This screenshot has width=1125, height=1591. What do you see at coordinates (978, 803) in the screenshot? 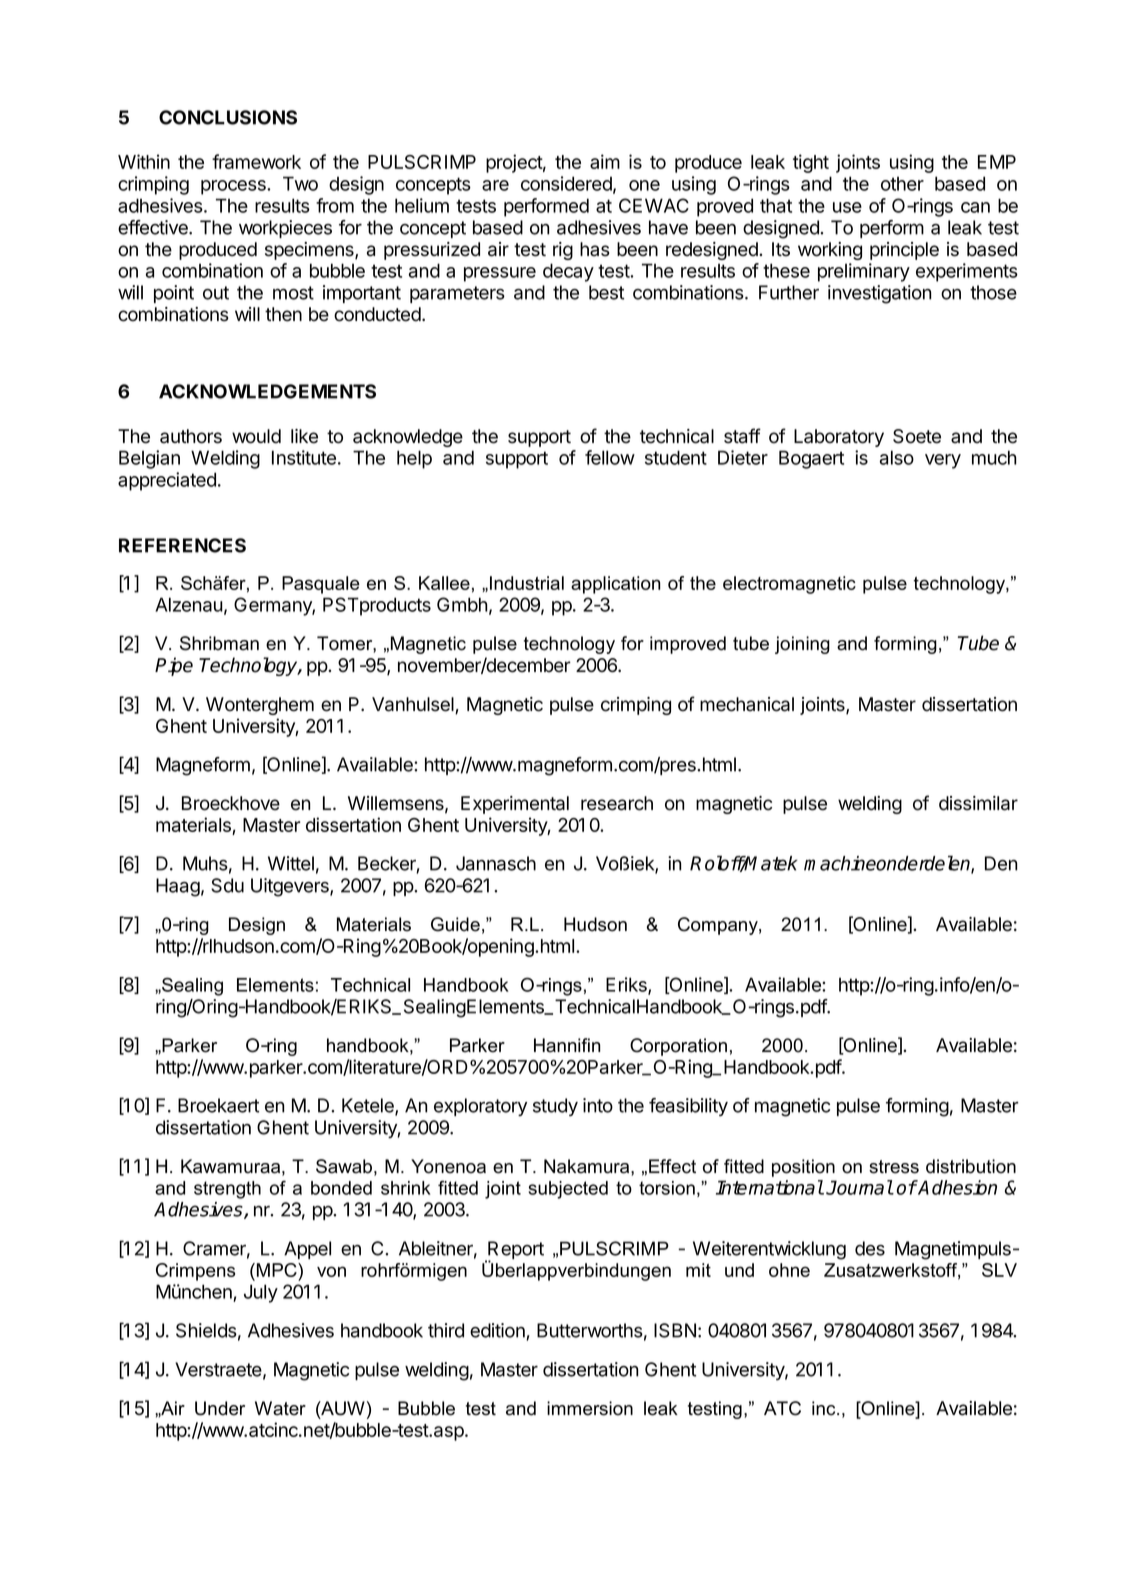
I see `dissimilar` at bounding box center [978, 803].
